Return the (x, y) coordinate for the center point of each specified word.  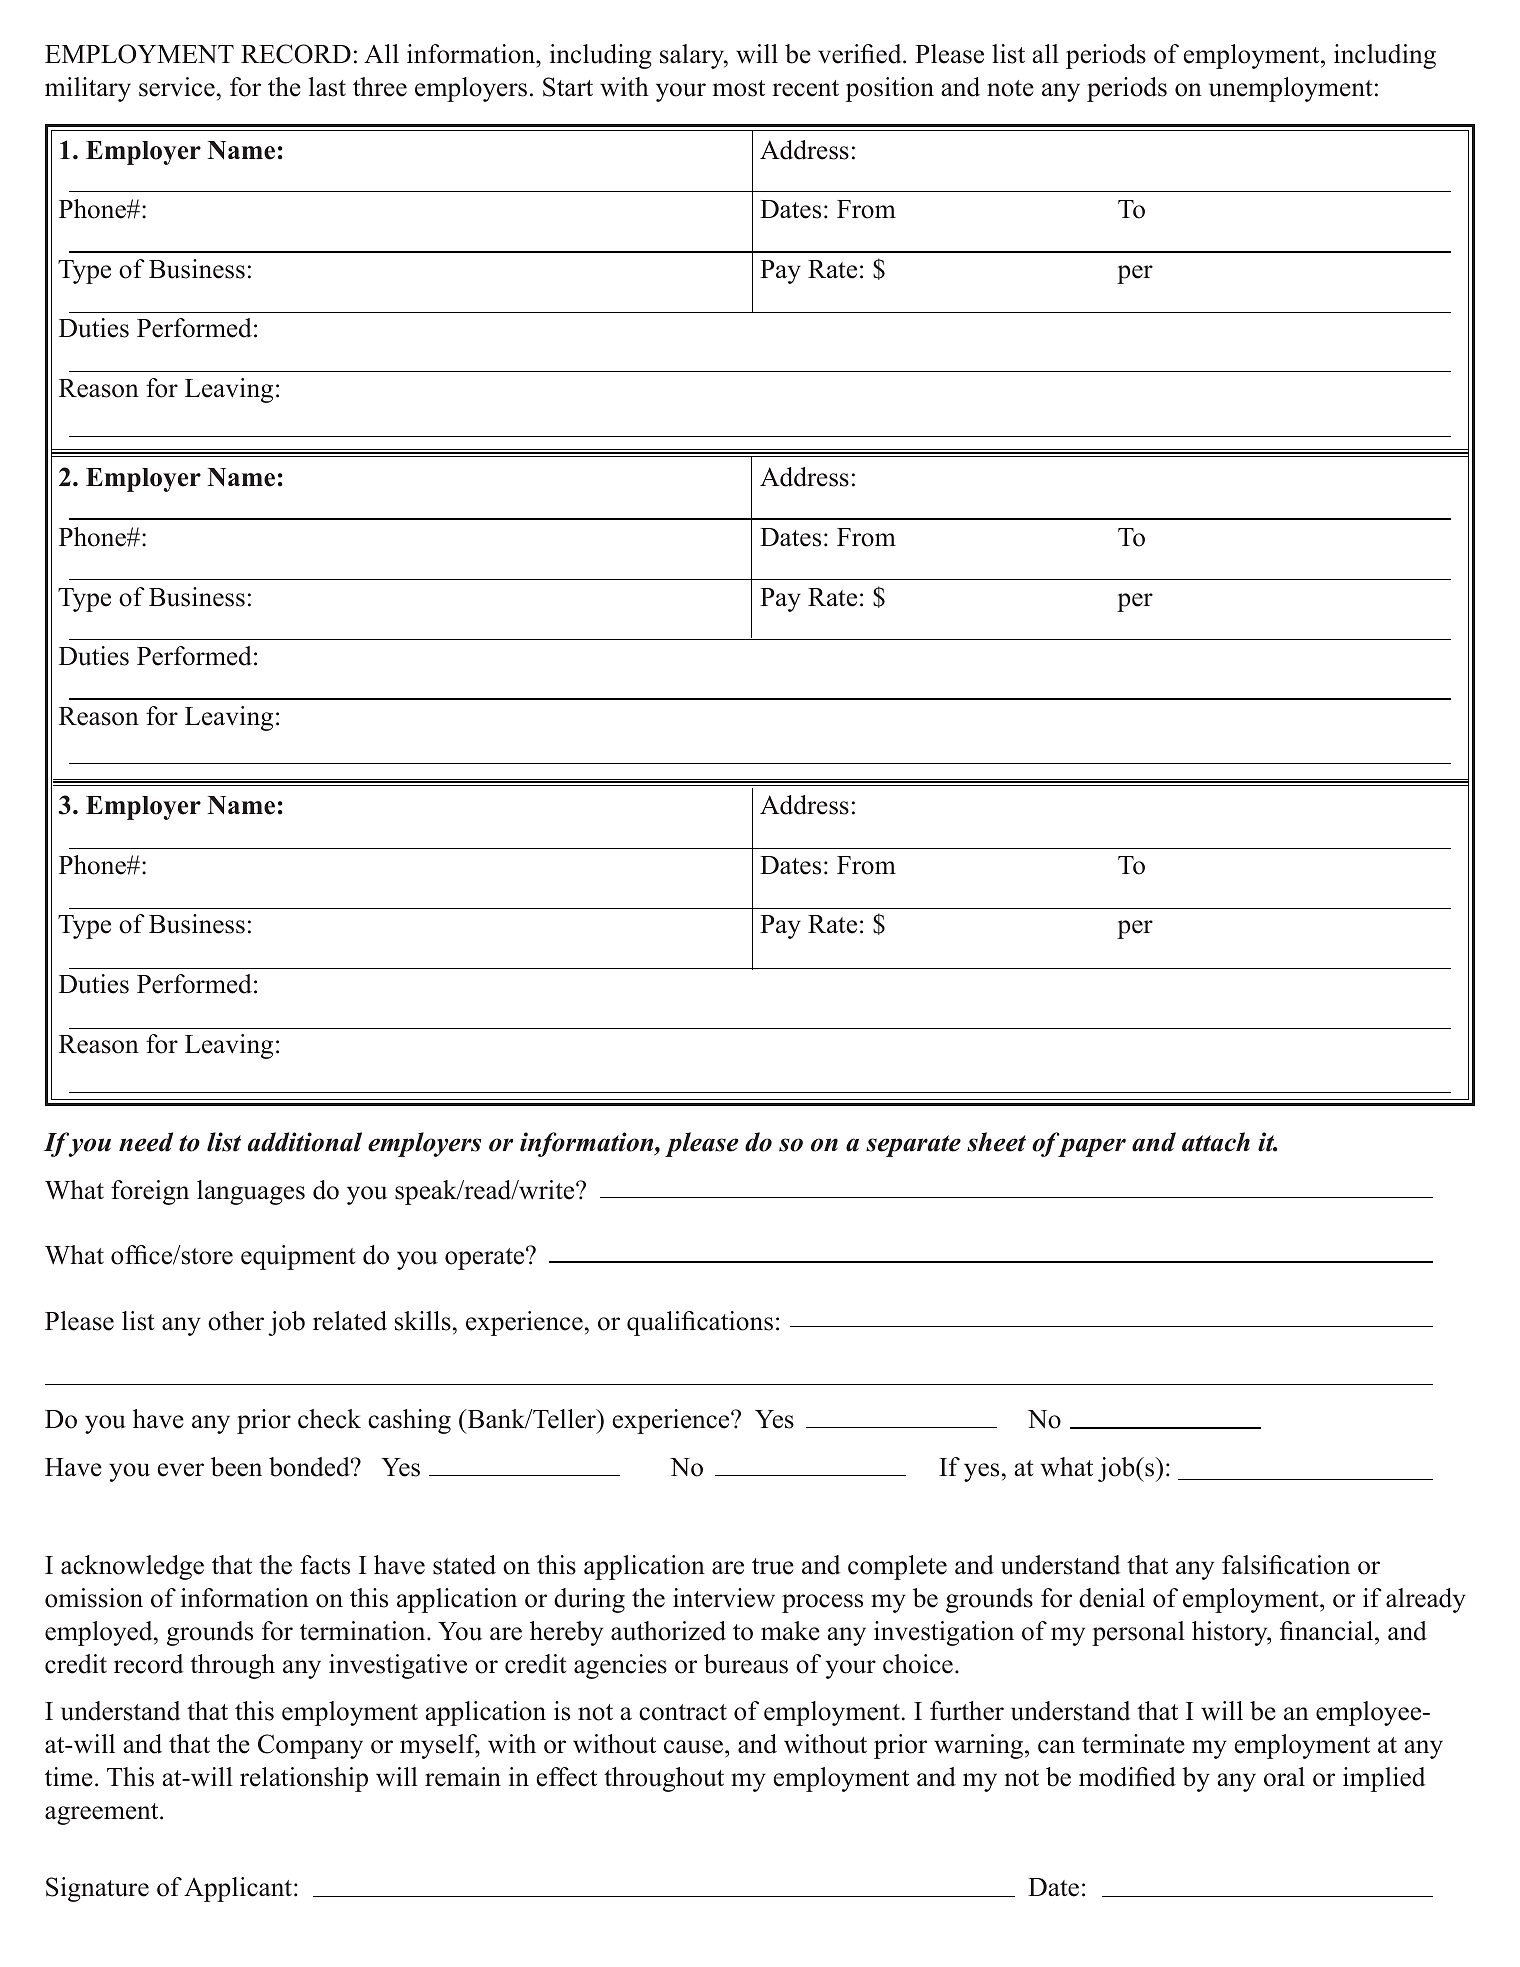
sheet (996, 1142)
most (739, 88)
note (1010, 88)
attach (1216, 1142)
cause (695, 1747)
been (236, 1467)
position (890, 89)
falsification (1286, 1565)
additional (305, 1142)
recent (805, 88)
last (327, 87)
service (177, 87)
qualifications (700, 1323)
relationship (304, 1779)
